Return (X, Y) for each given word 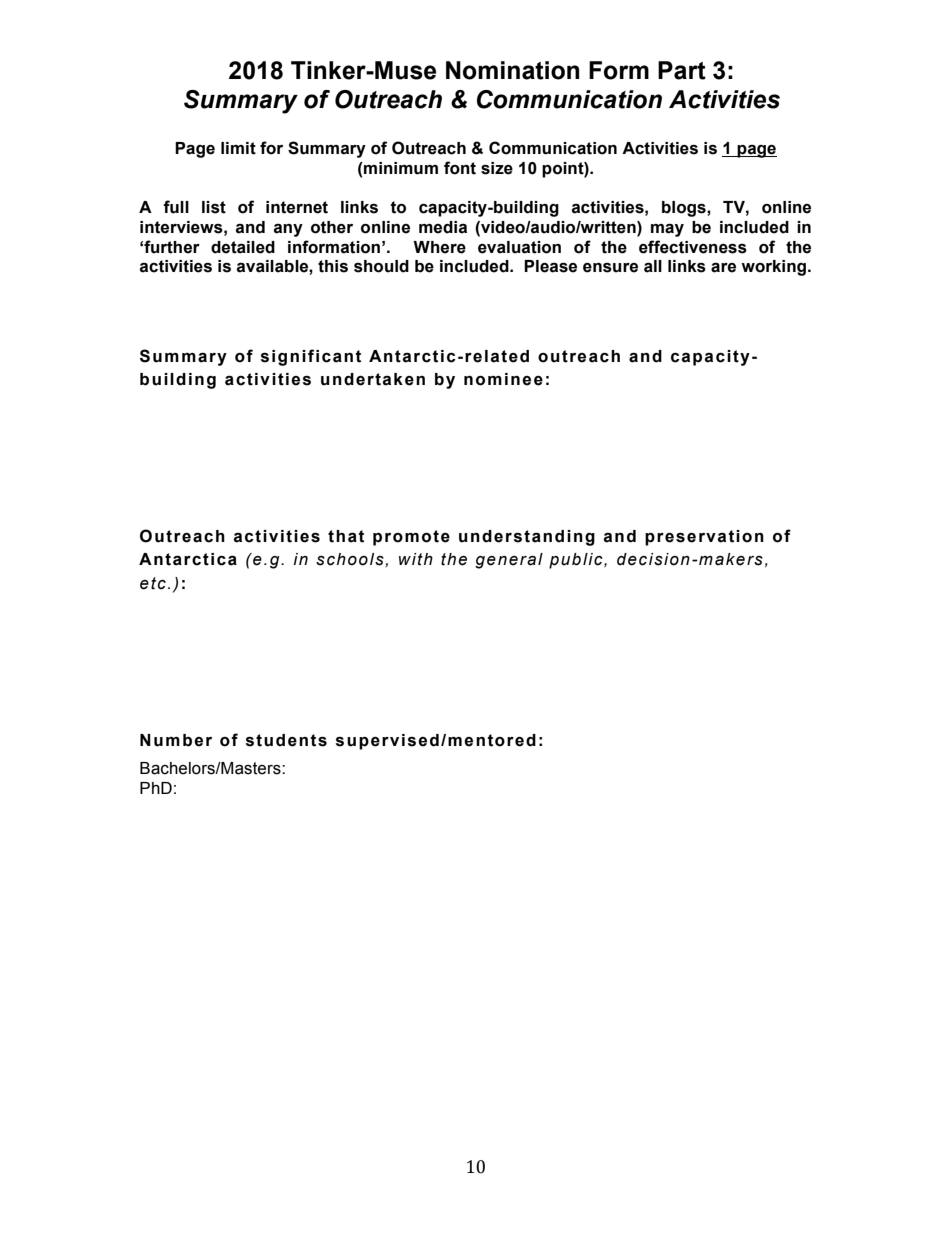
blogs (685, 209)
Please (550, 266)
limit (238, 148)
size (497, 168)
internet (297, 207)
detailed (243, 247)
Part (682, 70)
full (176, 207)
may (667, 230)
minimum (400, 168)
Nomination (512, 70)
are (723, 267)
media (443, 227)
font (460, 168)
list (214, 207)
